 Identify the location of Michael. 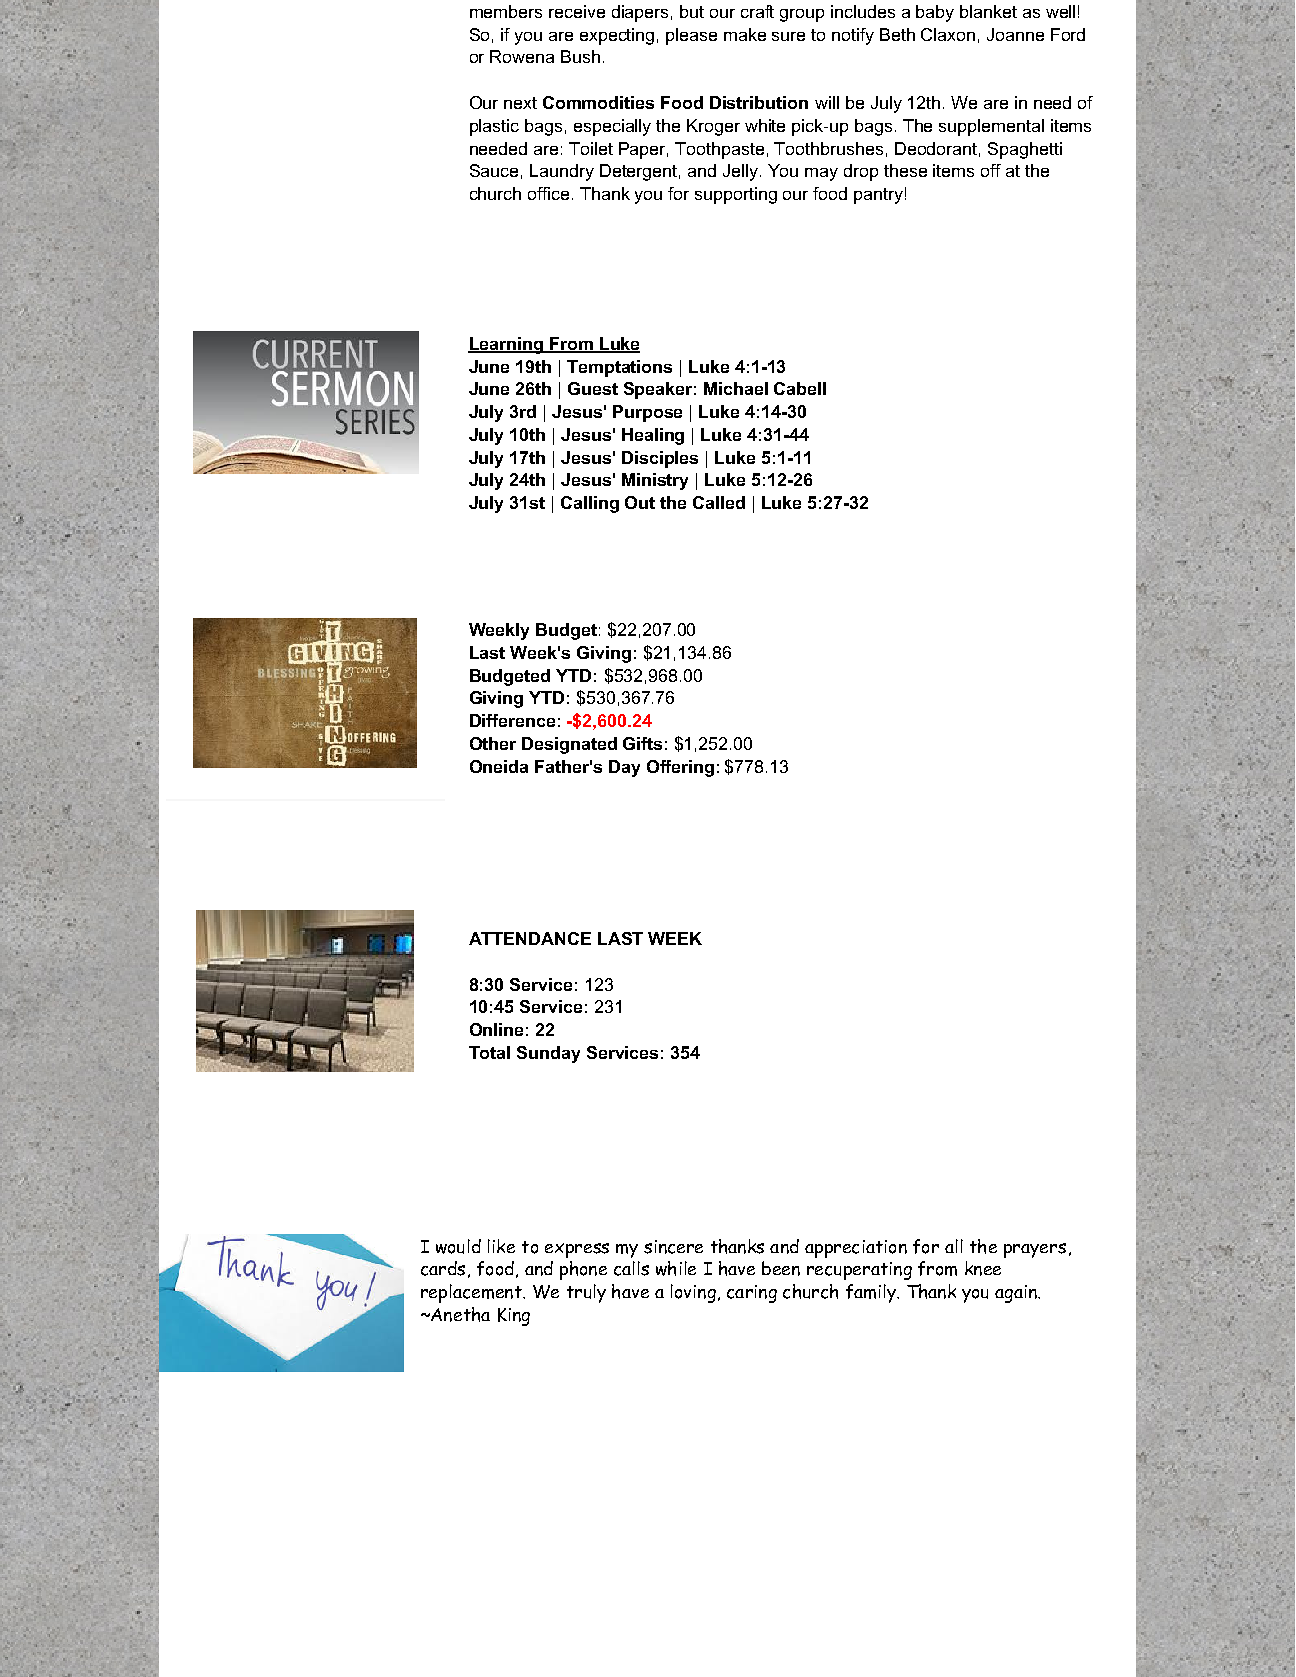
(736, 388).
